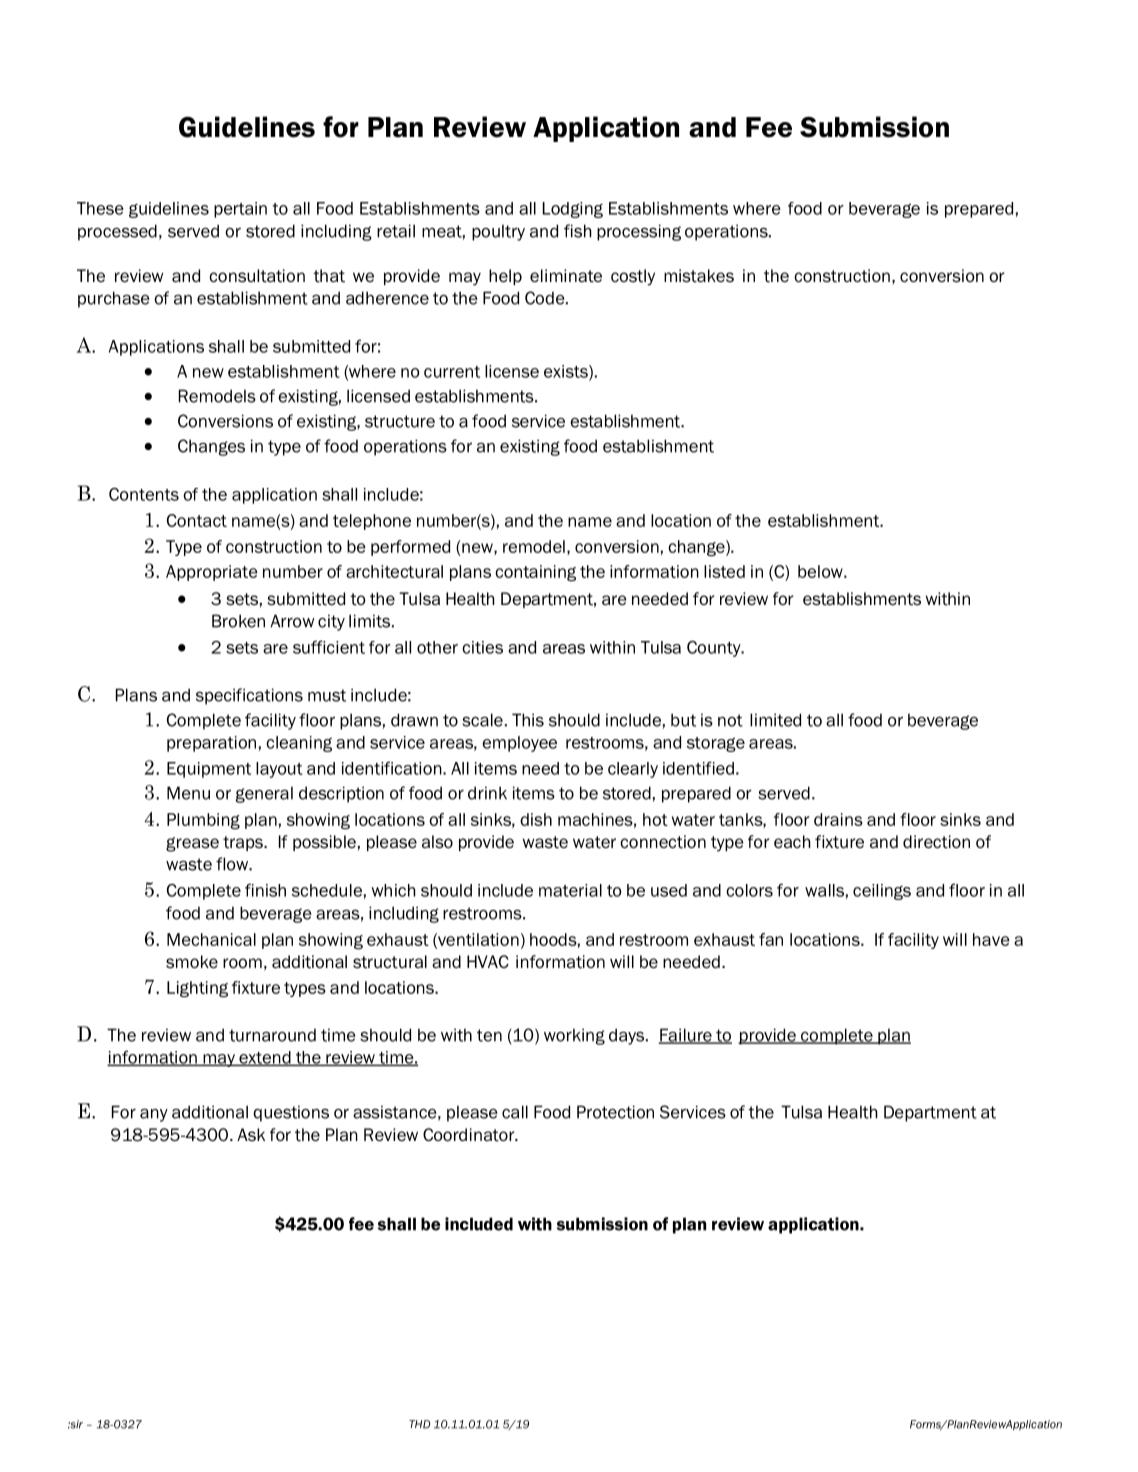 Image resolution: width=1138 pixels, height=1472 pixels. I want to click on drains, so click(838, 819).
